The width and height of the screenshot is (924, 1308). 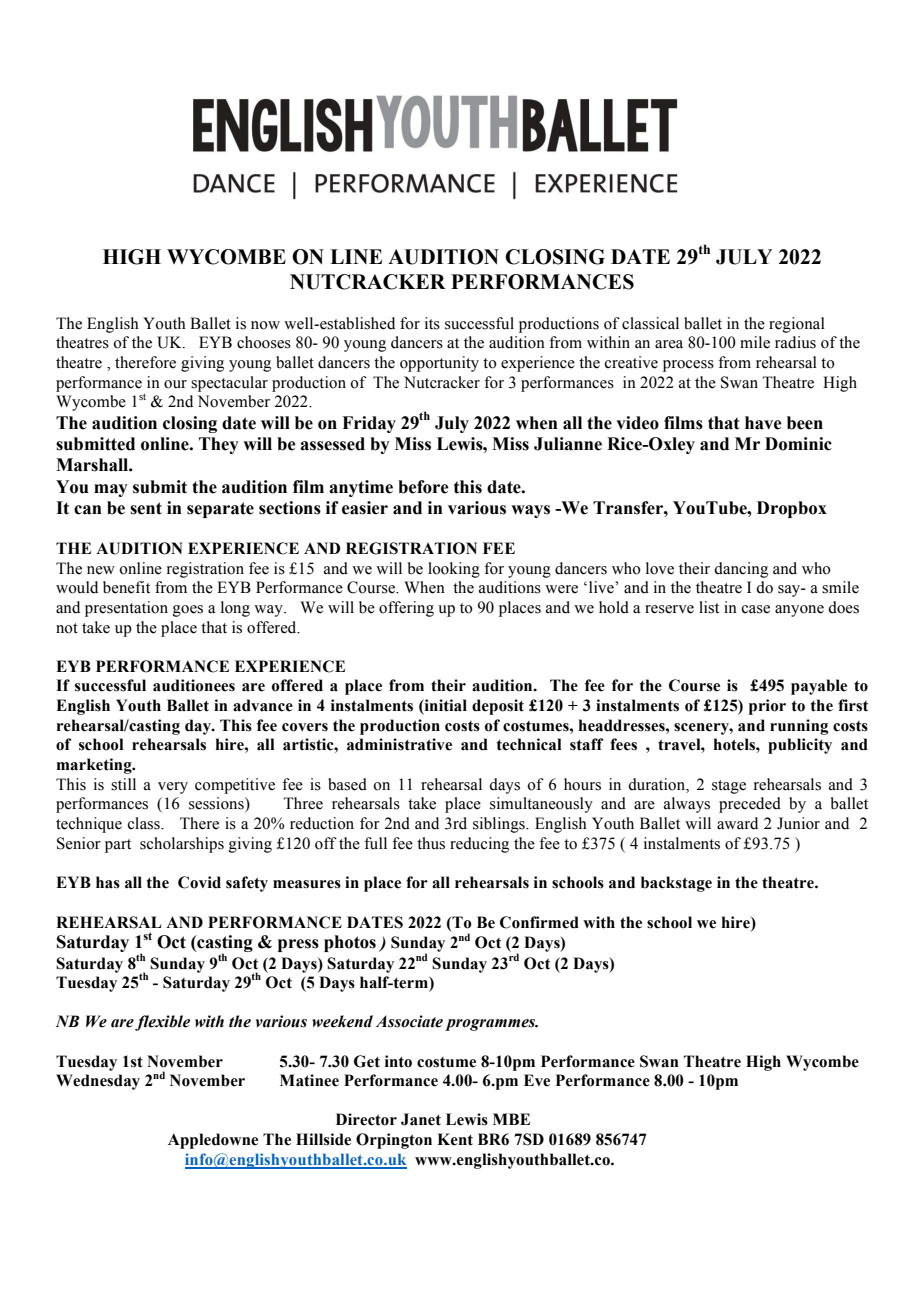 I want to click on Confirmed, so click(x=539, y=922).
